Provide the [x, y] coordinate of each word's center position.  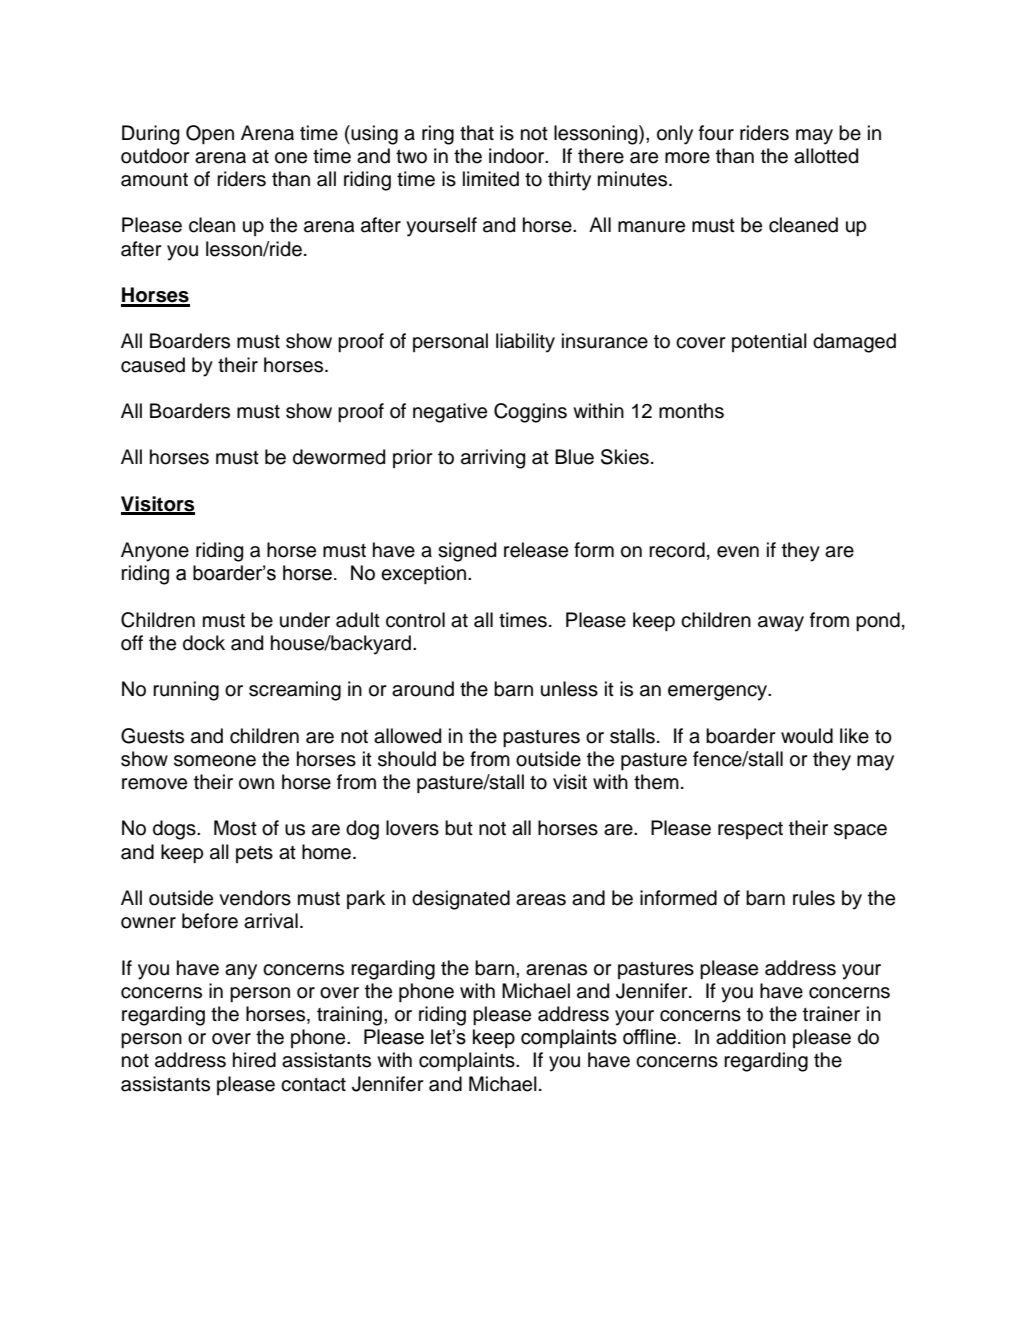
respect [750, 830]
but [459, 828]
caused [153, 365]
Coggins [530, 413]
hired [254, 1060]
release [536, 550]
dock [204, 643]
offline [649, 1037]
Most [235, 828]
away [781, 624]
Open [210, 134]
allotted [826, 156]
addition [751, 1037]
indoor [518, 156]
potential [769, 342]
